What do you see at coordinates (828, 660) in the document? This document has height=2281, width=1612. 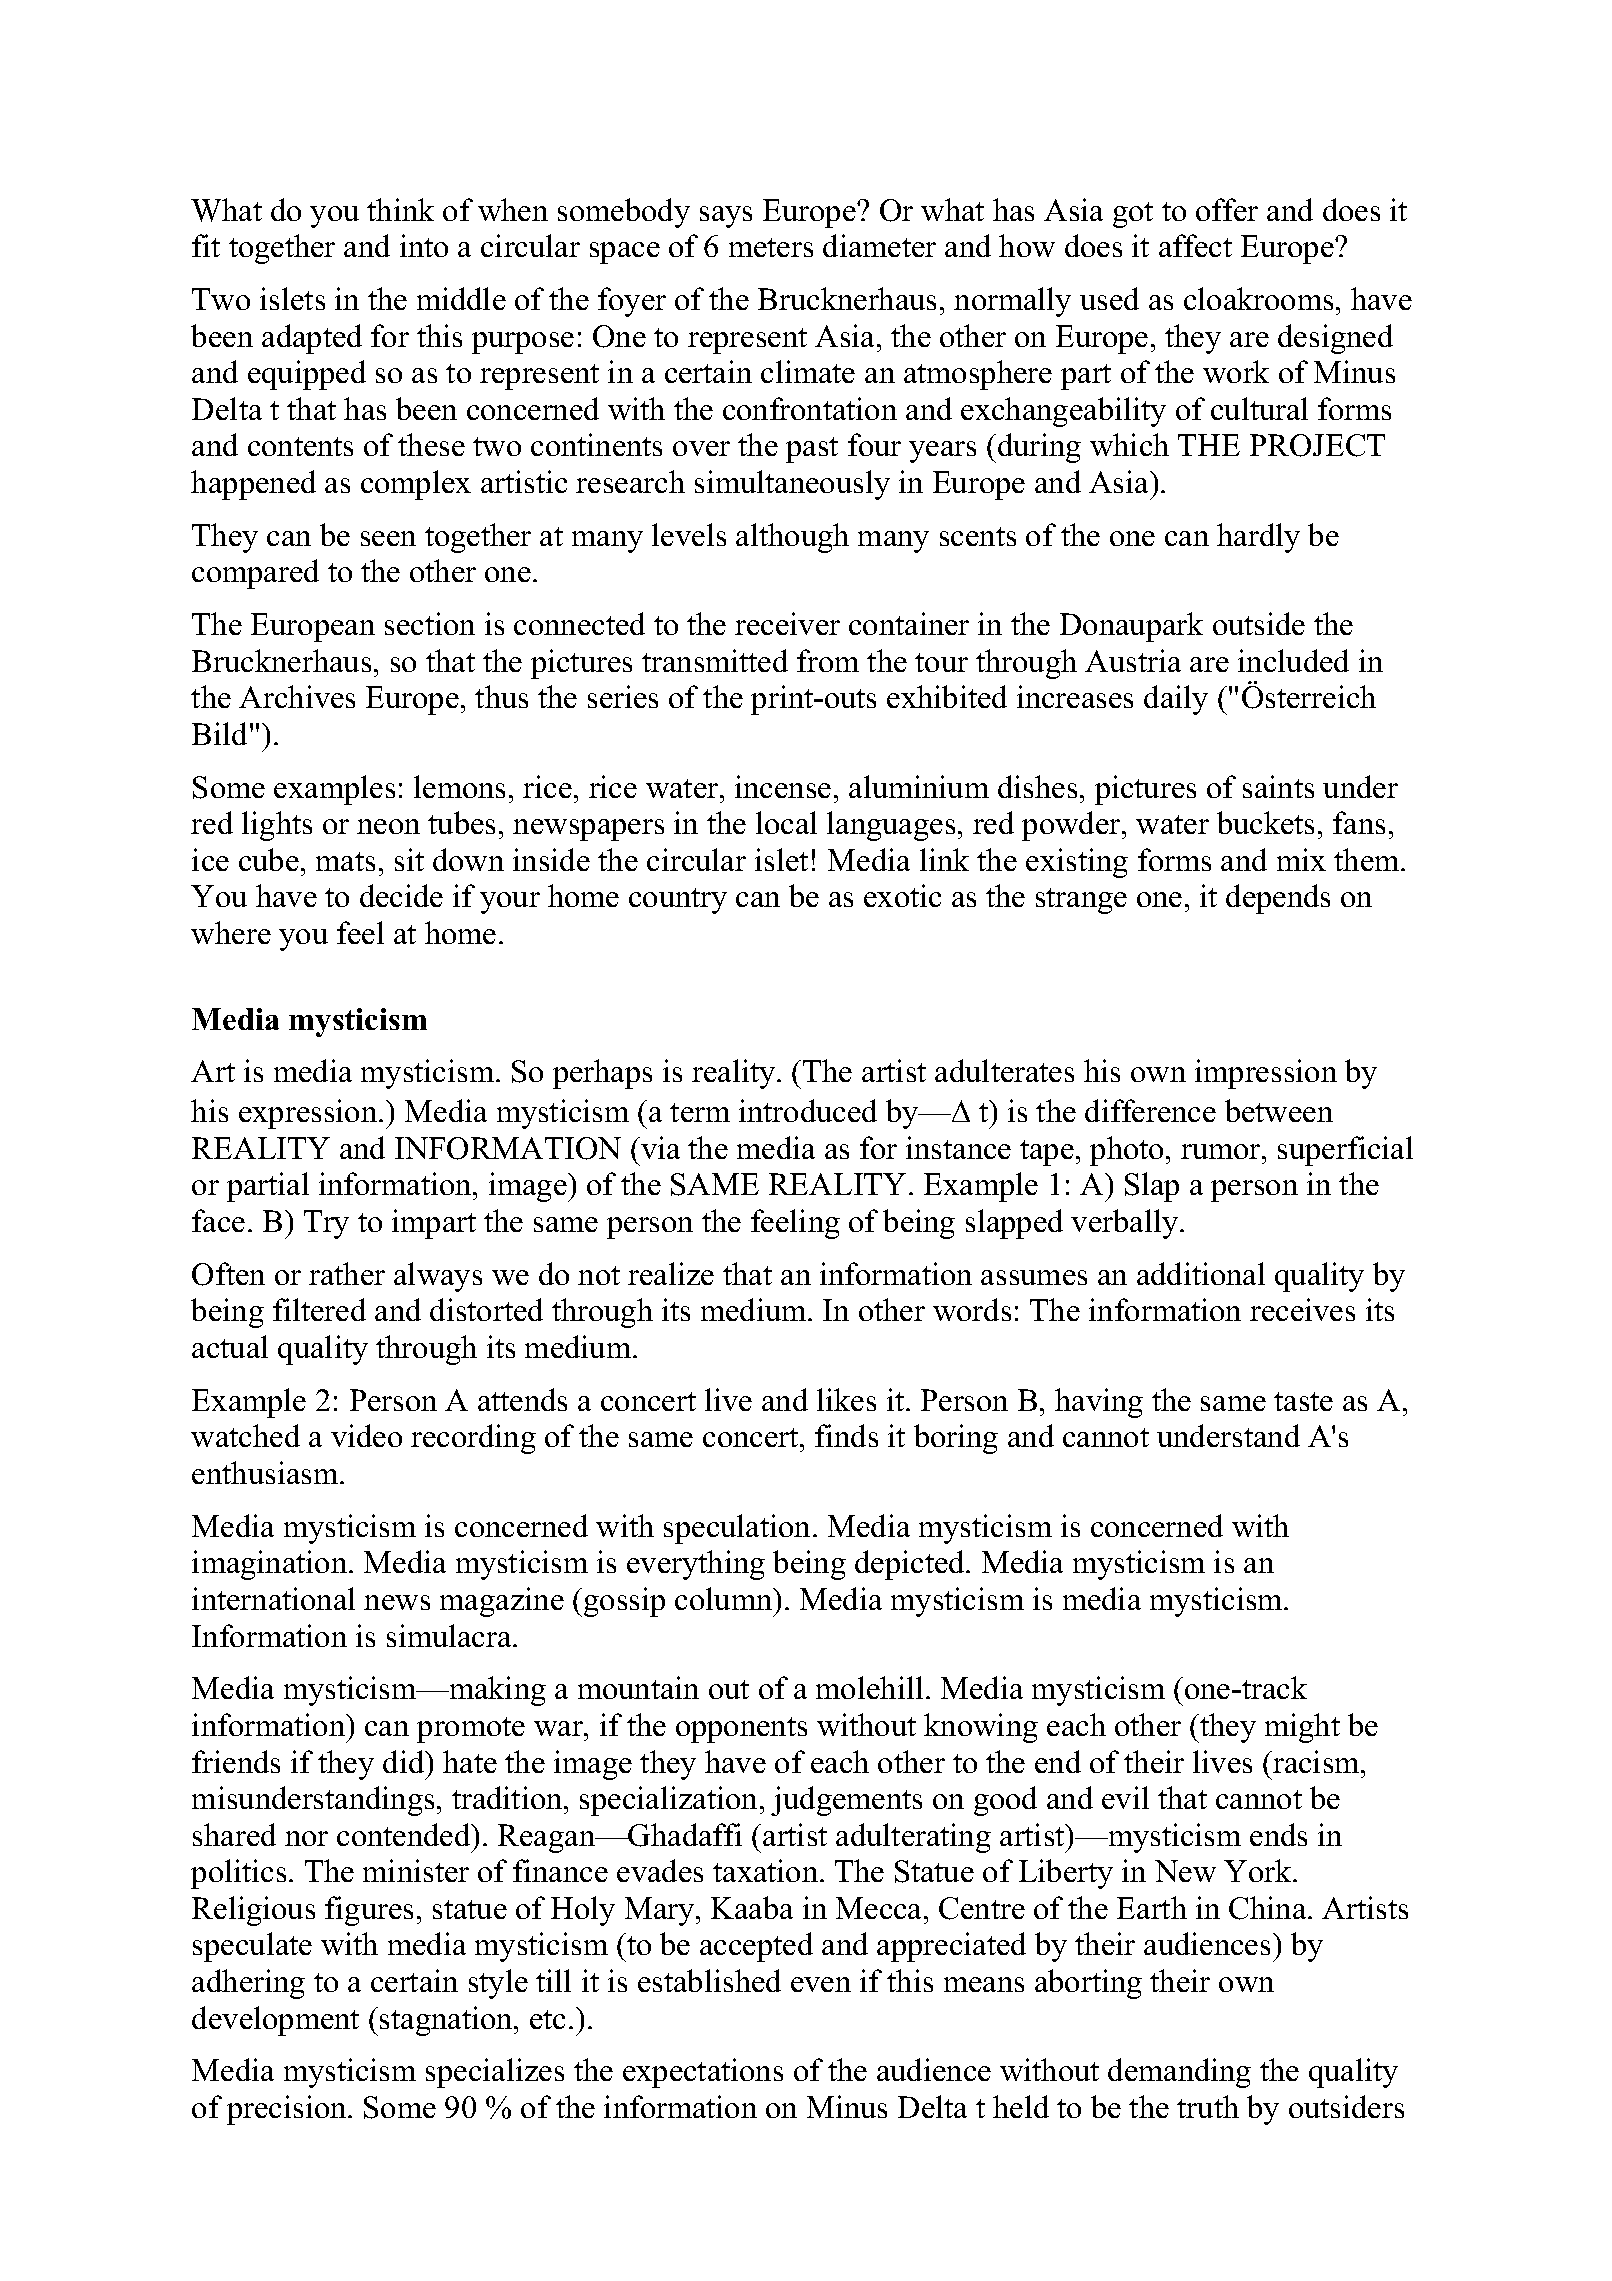 I see `from` at bounding box center [828, 660].
